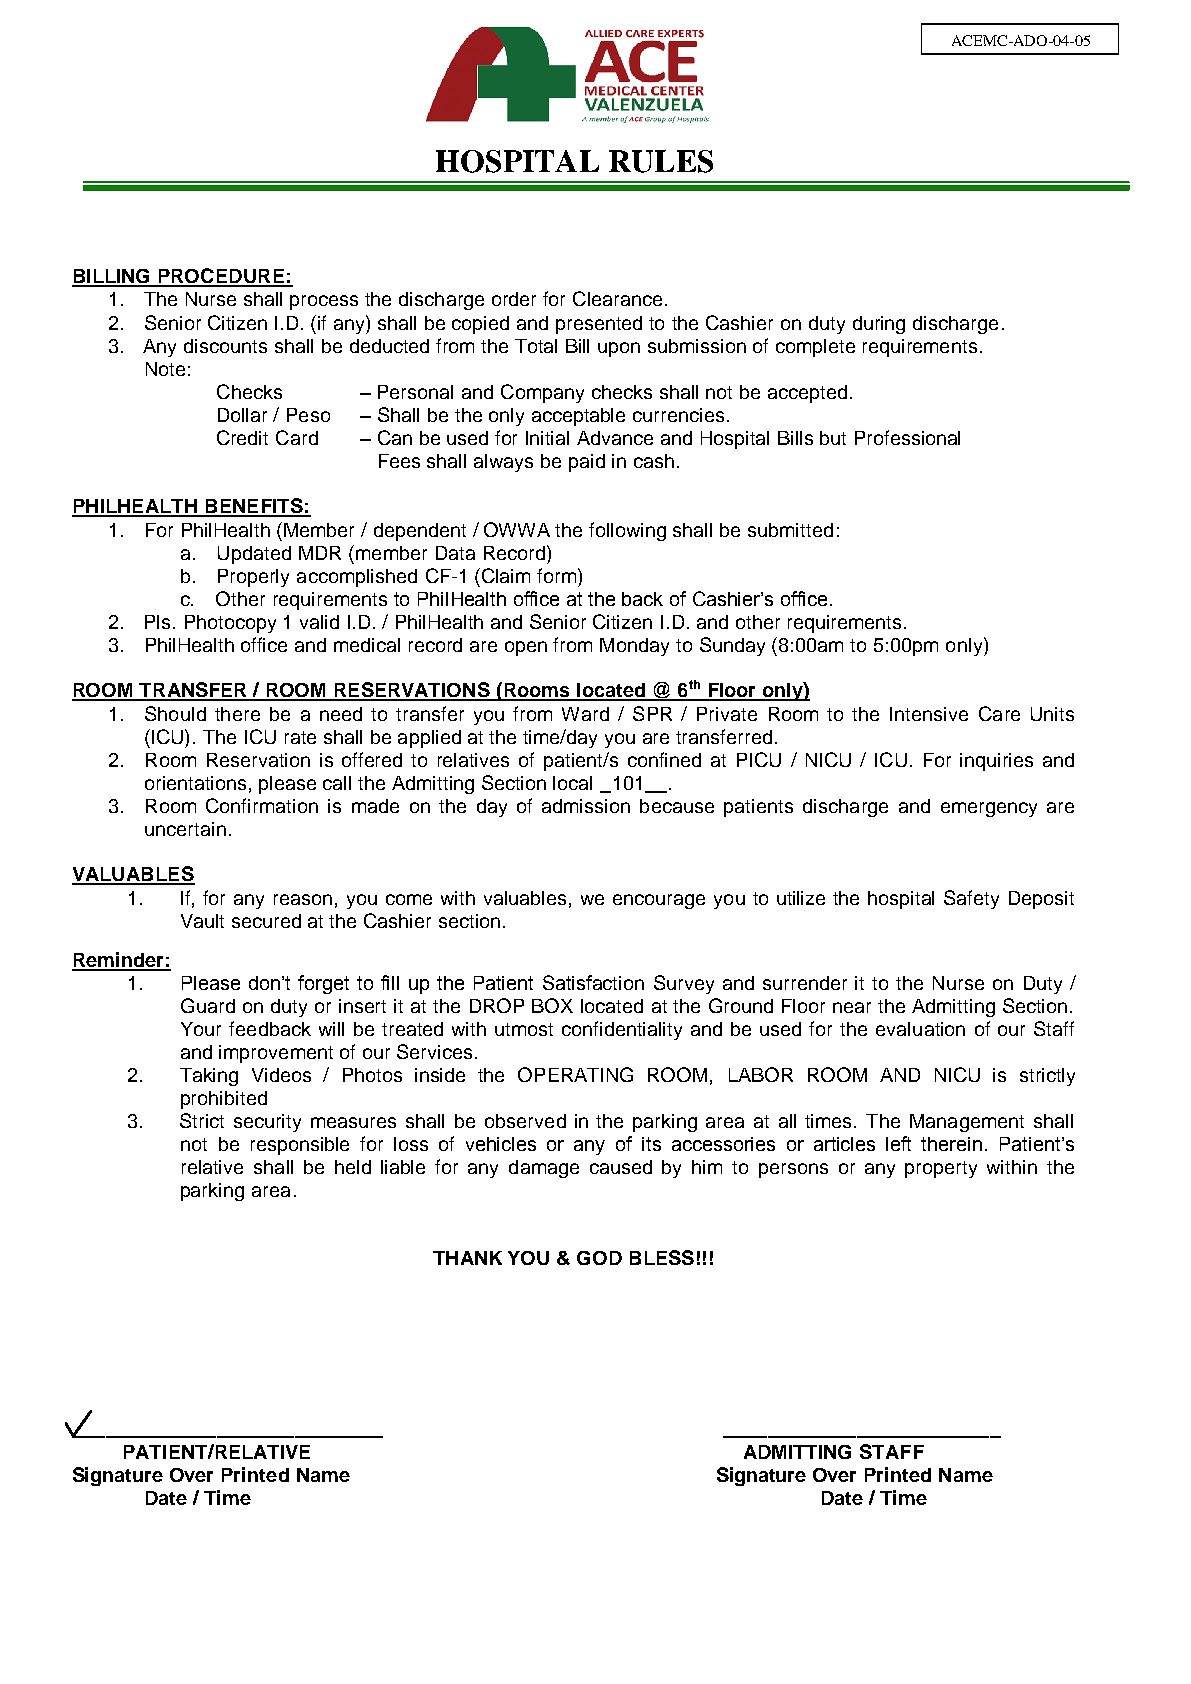  I want to click on during, so click(879, 325).
